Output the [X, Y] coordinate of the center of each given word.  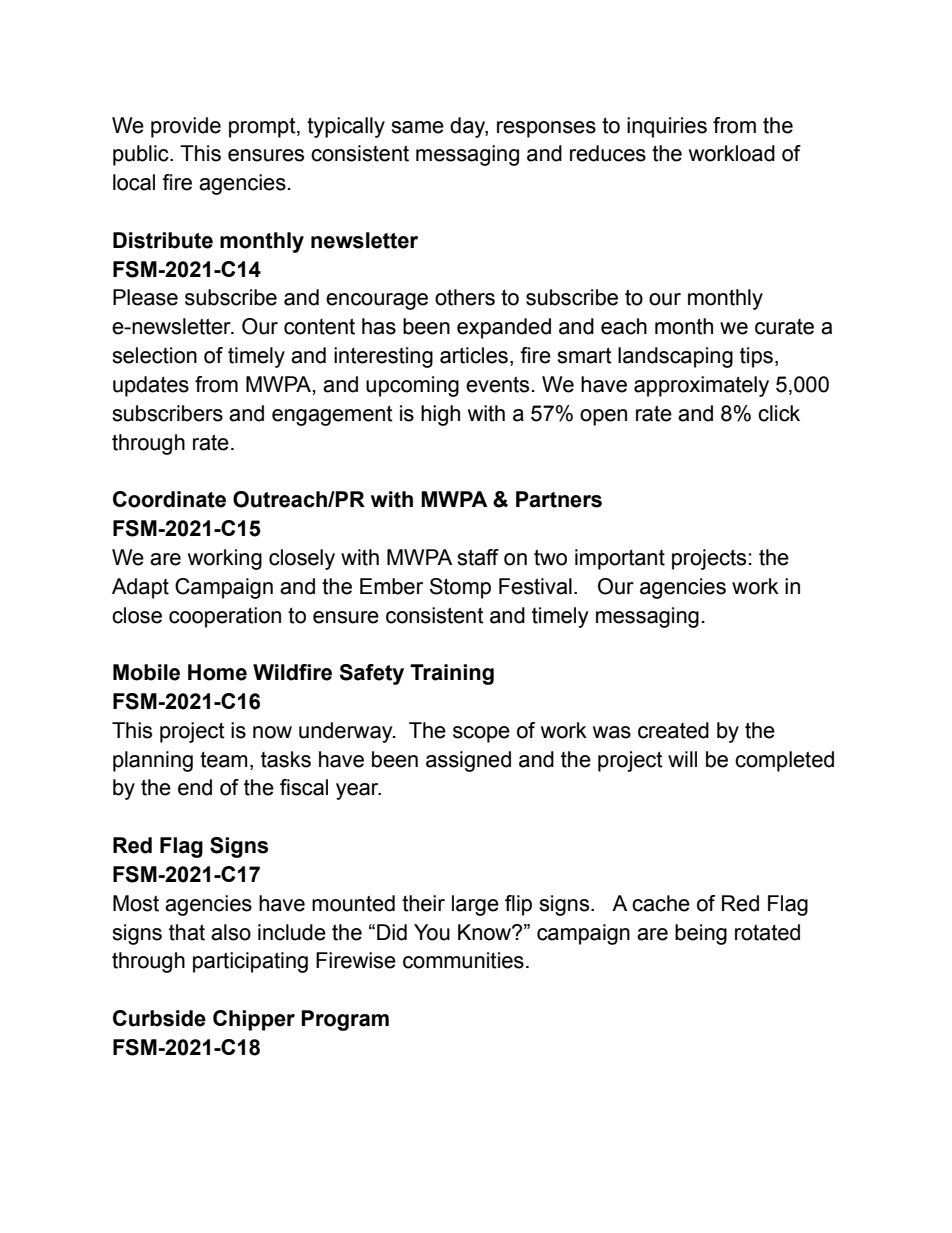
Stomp [460, 588]
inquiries [667, 127]
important [620, 559]
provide [186, 127]
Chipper [254, 1020]
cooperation [225, 617]
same [417, 127]
